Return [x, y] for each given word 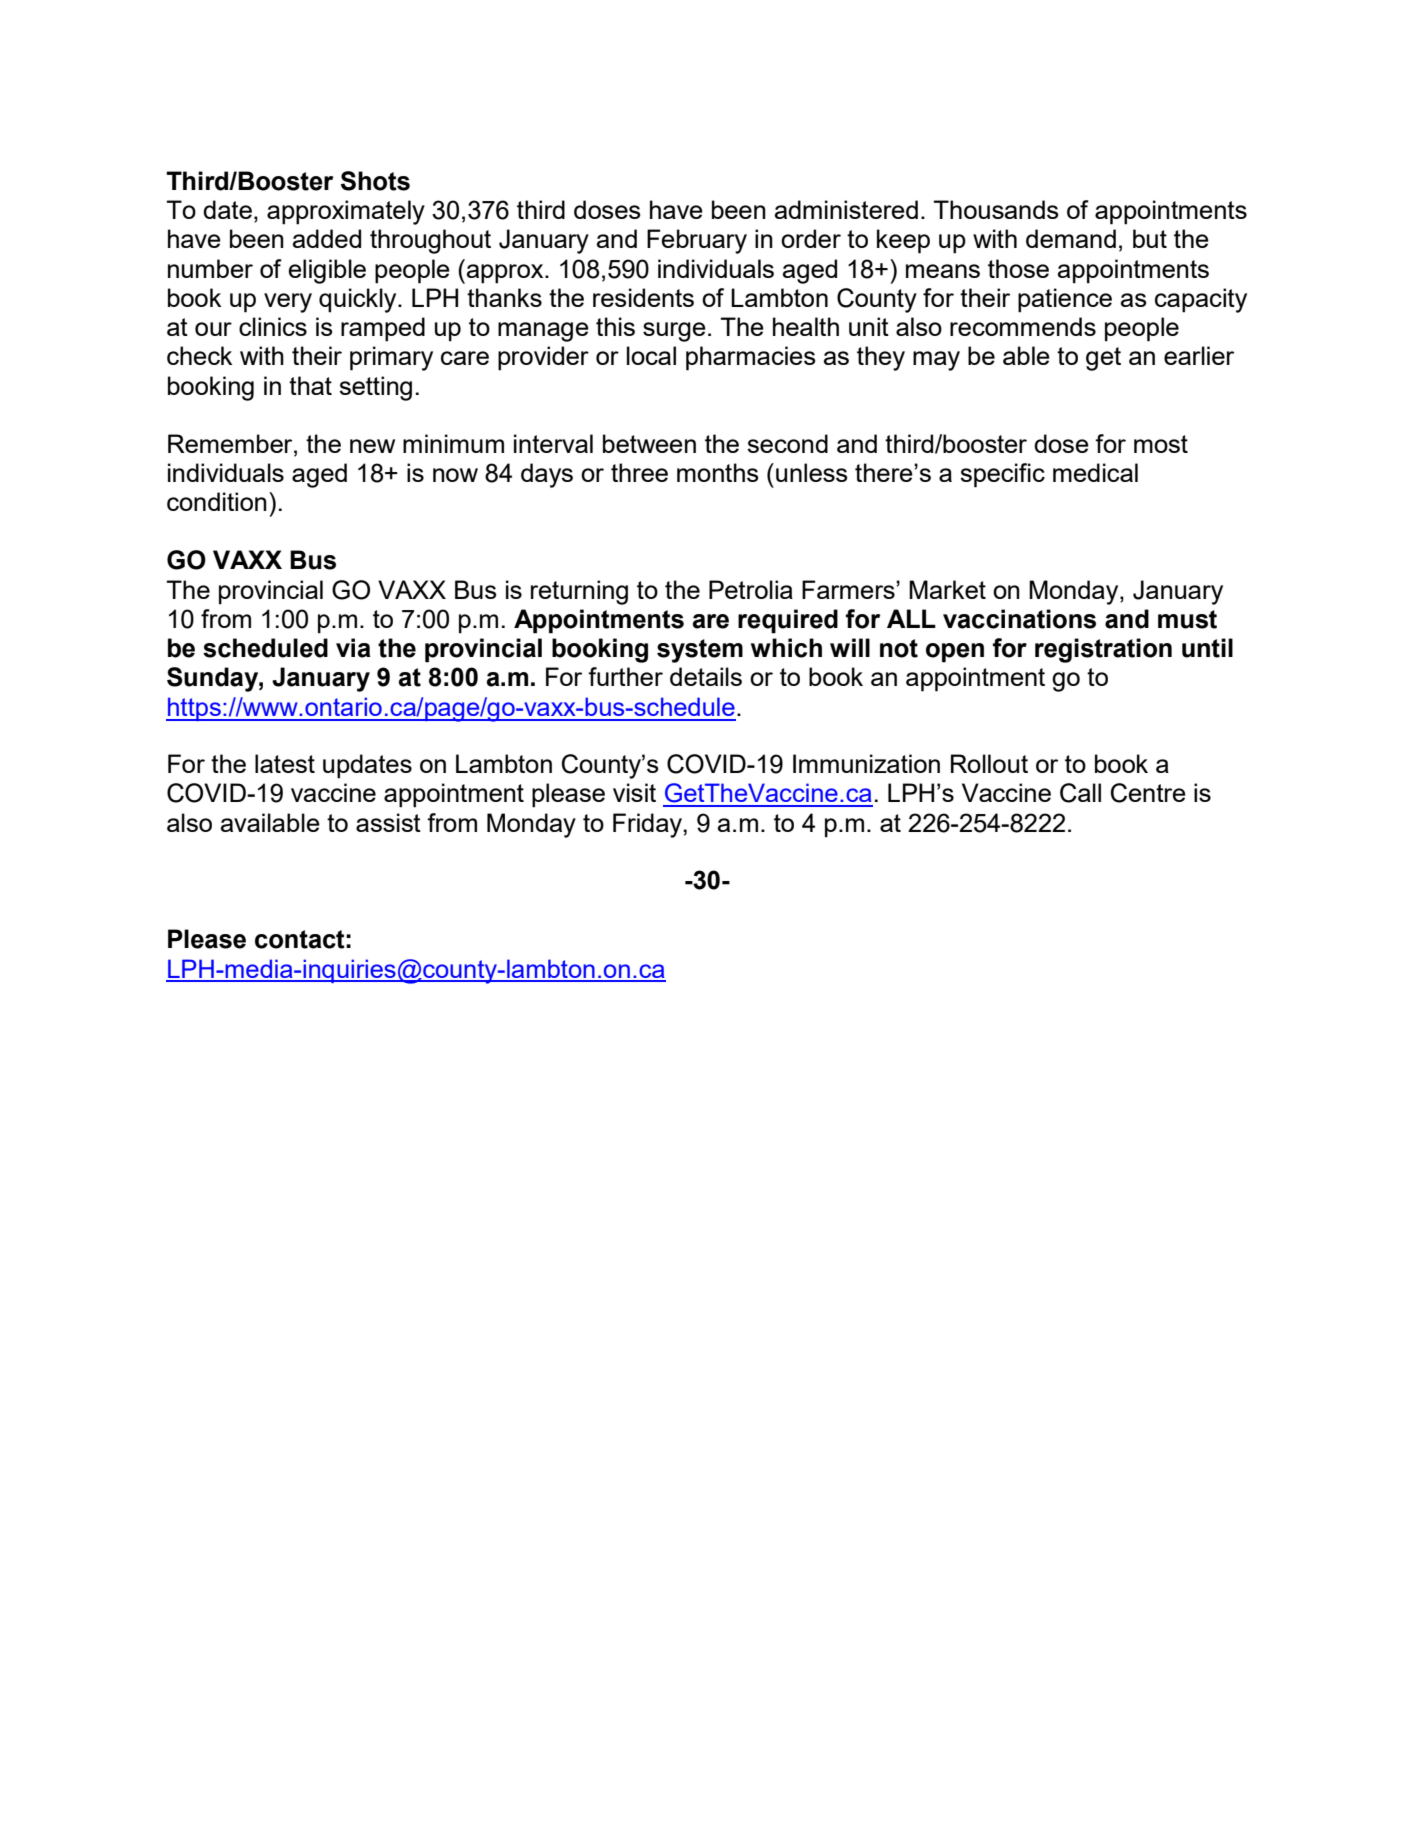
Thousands [995, 209]
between [649, 443]
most [1161, 444]
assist [388, 822]
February [697, 241]
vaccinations [1019, 619]
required [788, 621]
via [353, 648]
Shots [375, 181]
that [310, 385]
